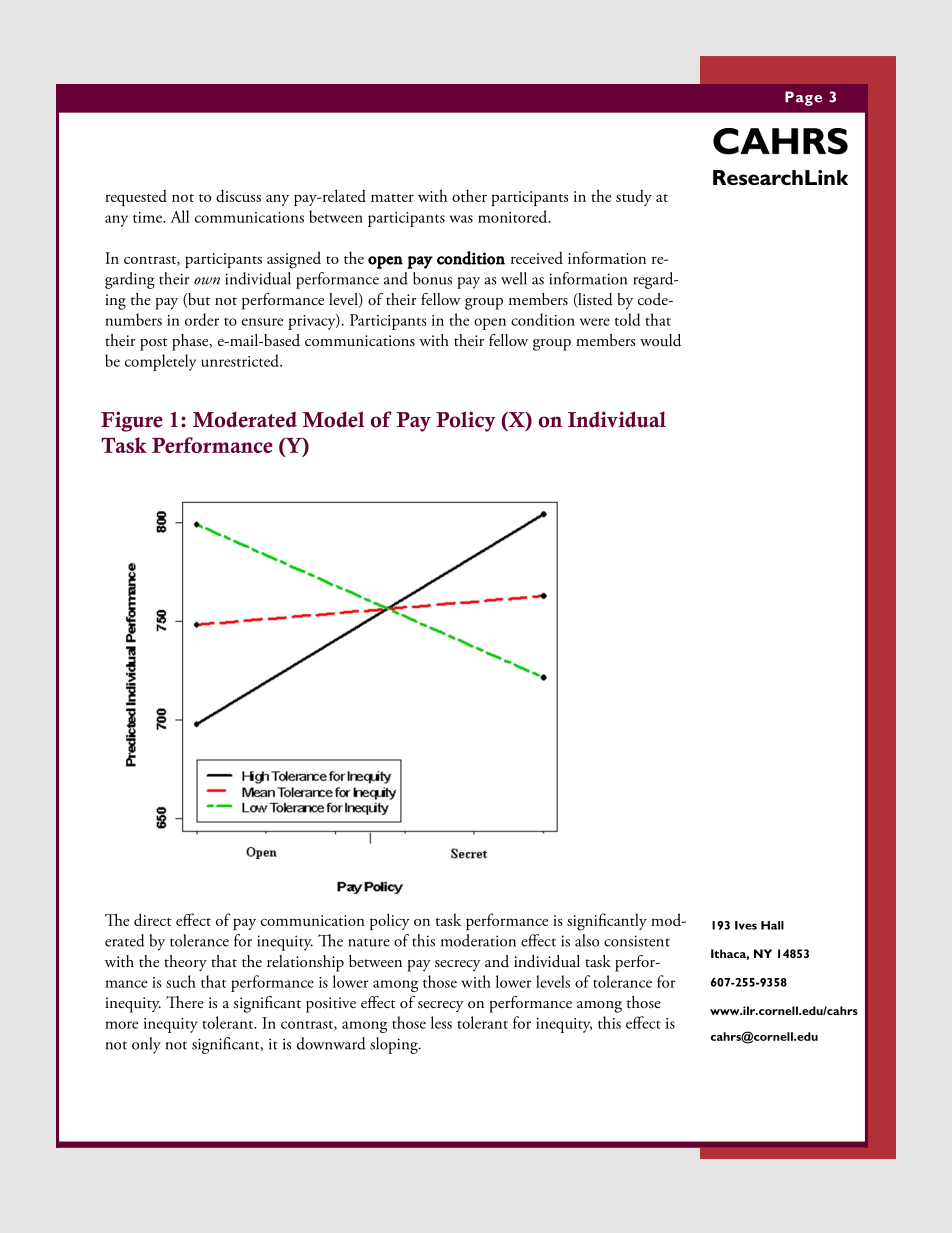 The width and height of the document is (952, 1233). What do you see at coordinates (803, 98) in the document?
I see `Page` at bounding box center [803, 98].
